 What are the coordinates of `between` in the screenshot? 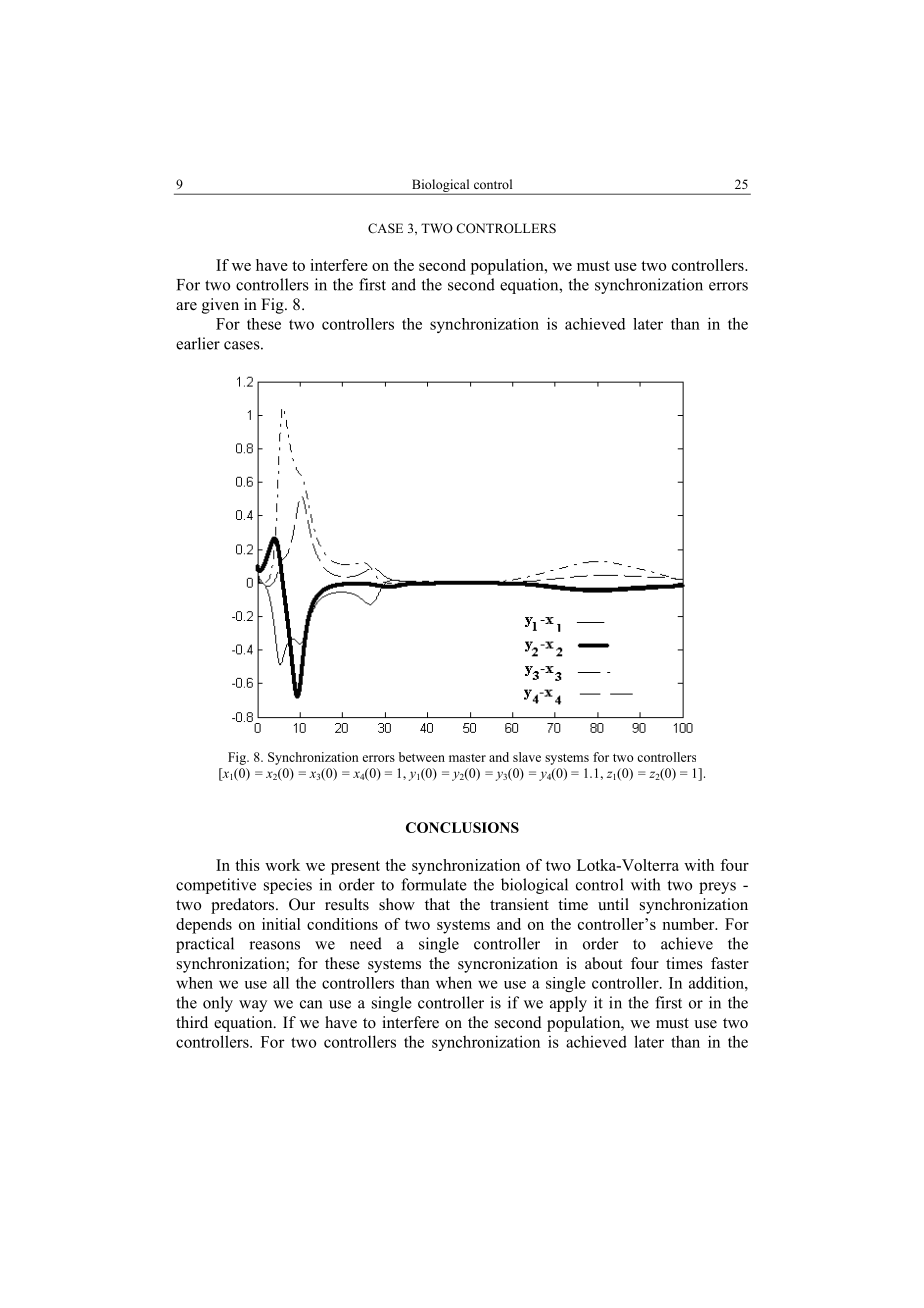 It's located at (422, 757).
